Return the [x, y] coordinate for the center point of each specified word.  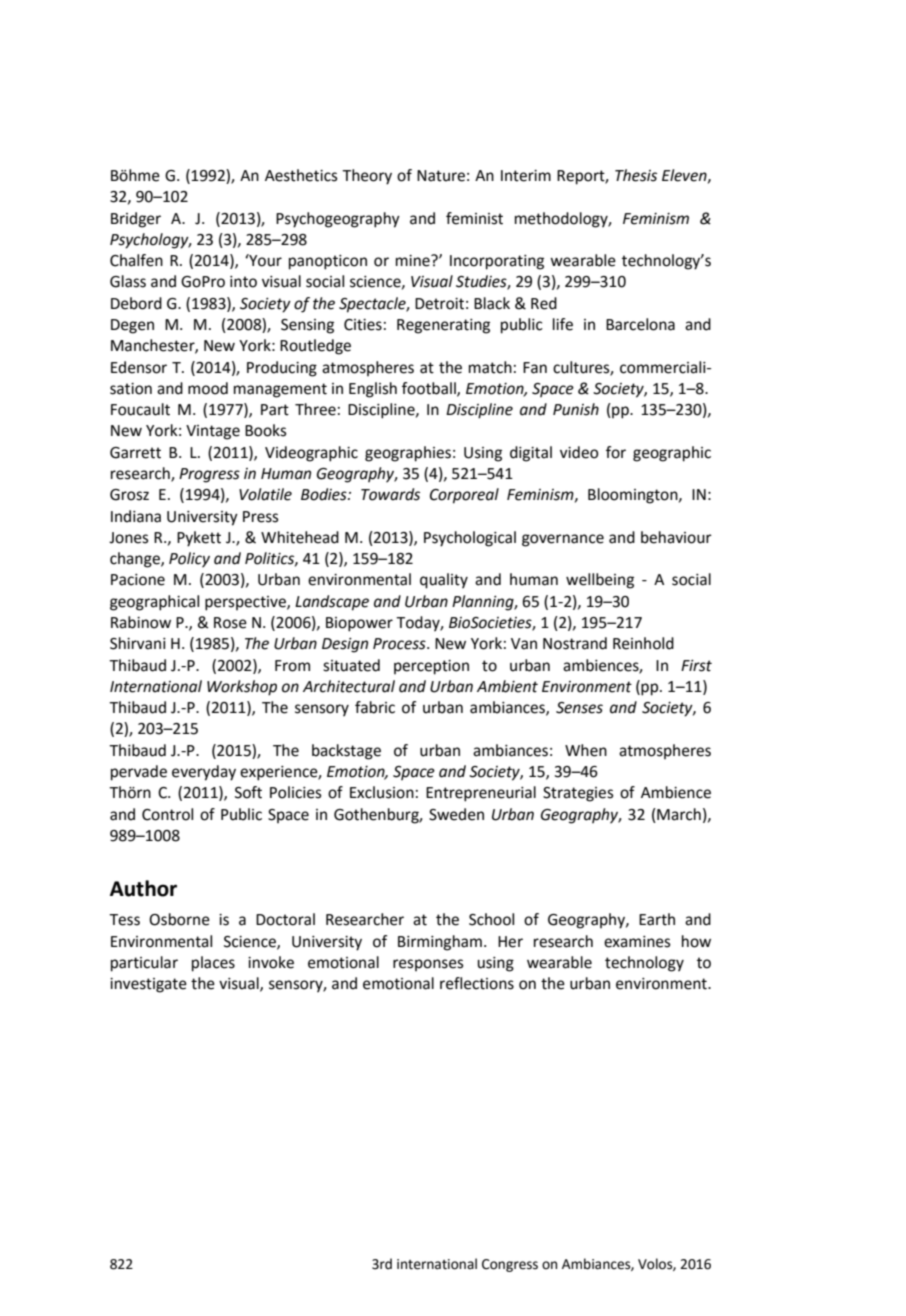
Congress [510, 1265]
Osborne [179, 919]
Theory [367, 177]
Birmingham [440, 943]
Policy [189, 560]
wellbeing [600, 581]
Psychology [150, 241]
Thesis [636, 175]
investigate [148, 985]
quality [444, 581]
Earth [657, 919]
